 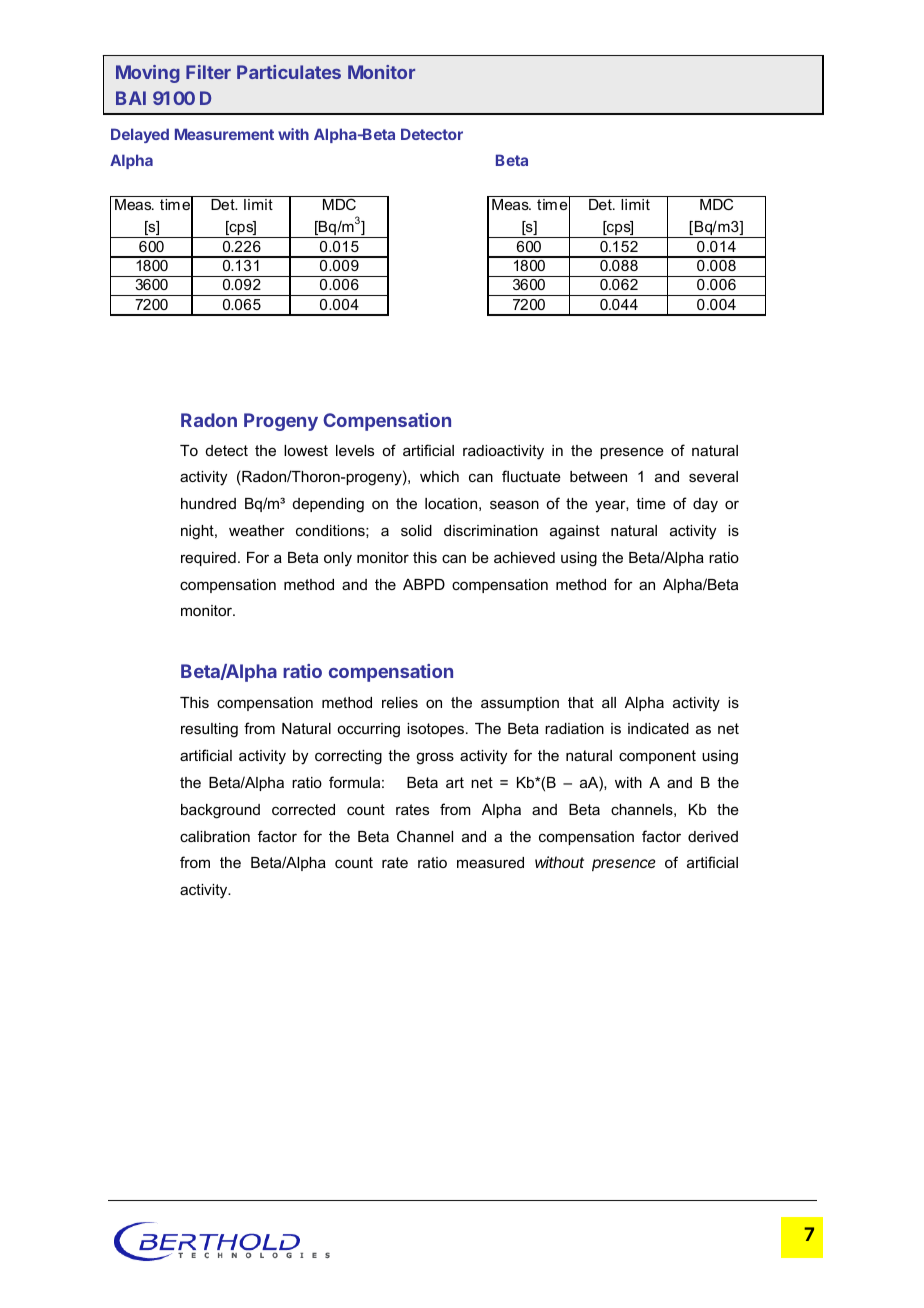 What do you see at coordinates (208, 503) in the image?
I see `hundred` at bounding box center [208, 503].
